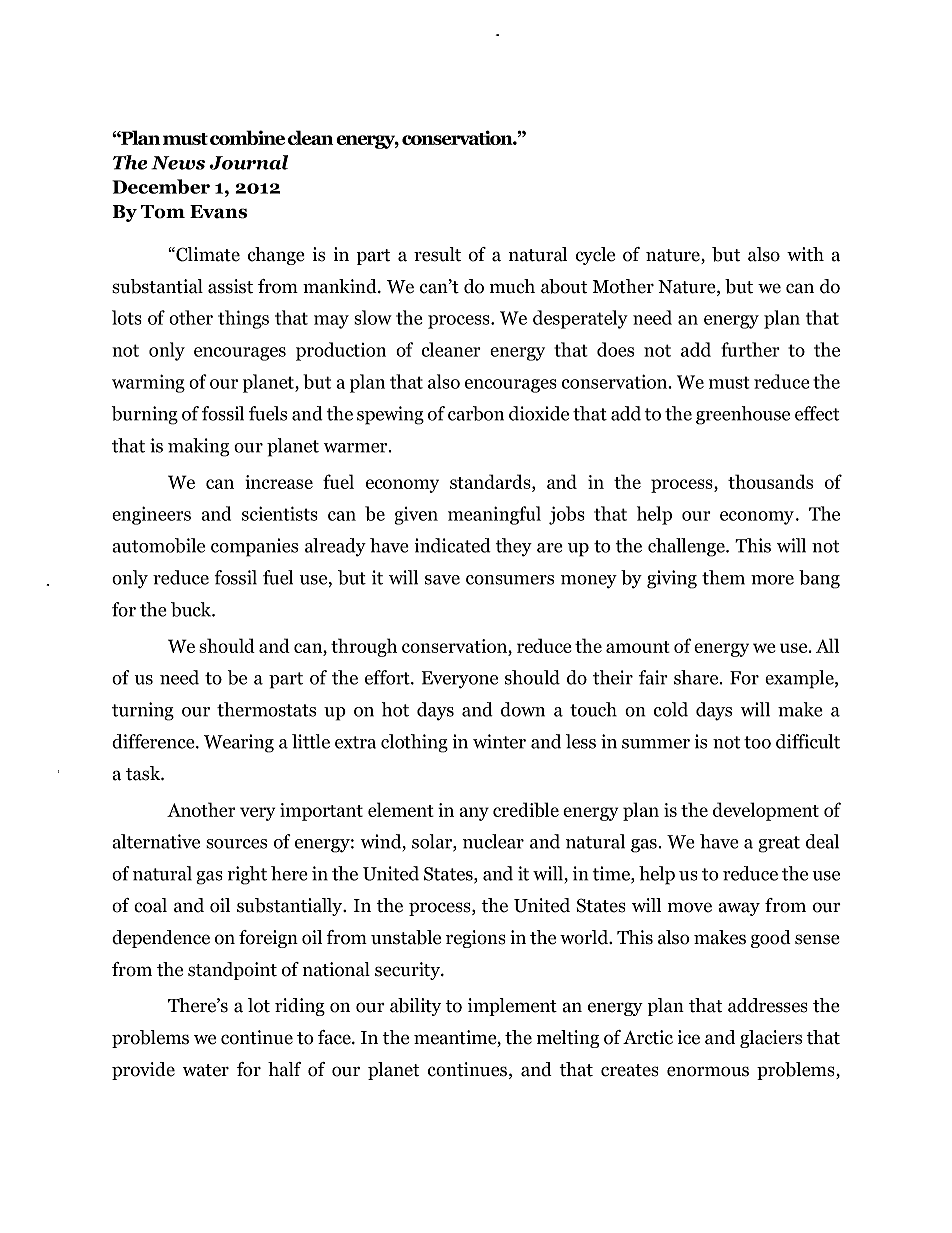 The width and height of the page is (952, 1233). I want to click on ice, so click(689, 1037).
